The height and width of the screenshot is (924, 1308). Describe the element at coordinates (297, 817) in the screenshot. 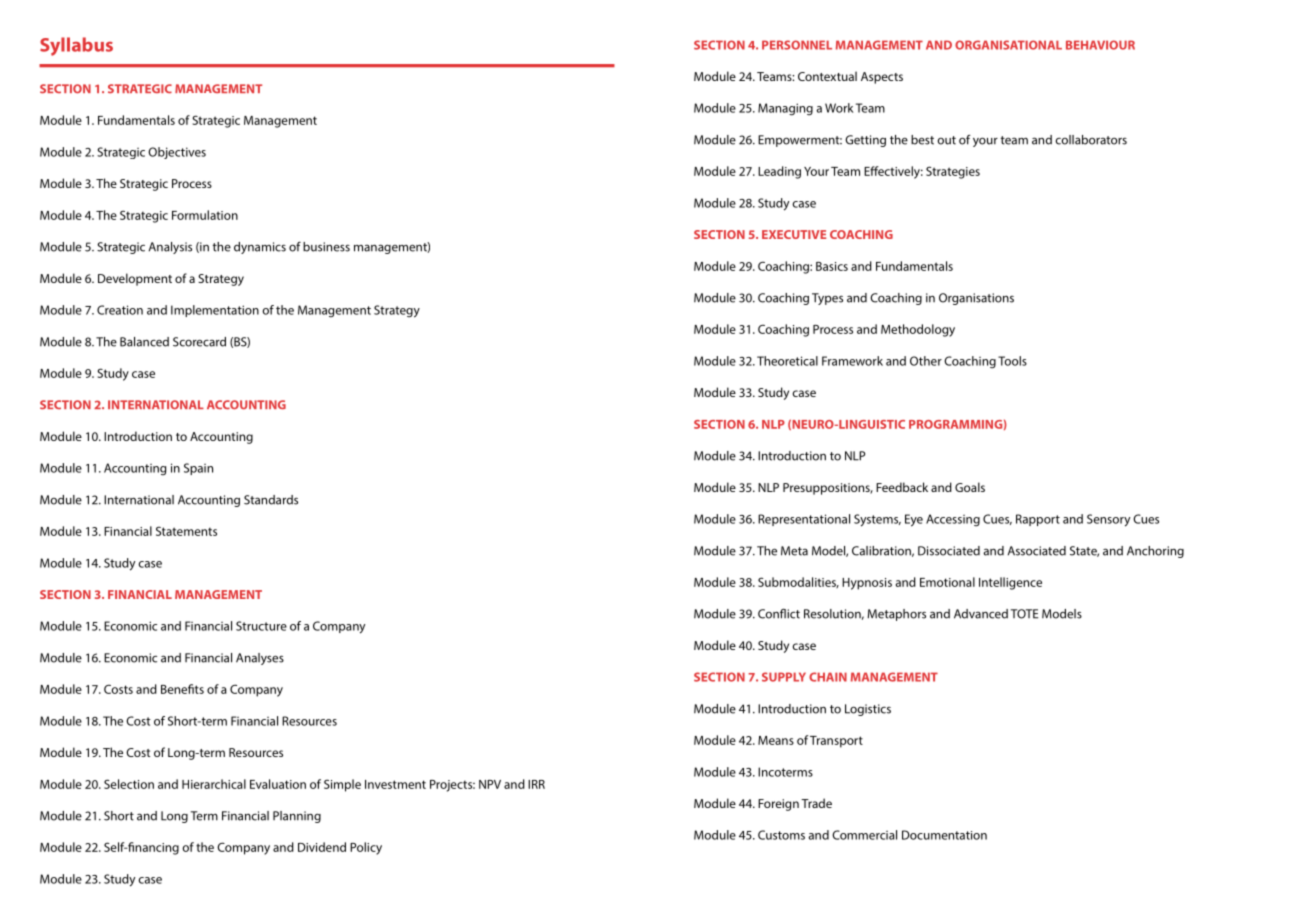

I see `Planning` at that location.
